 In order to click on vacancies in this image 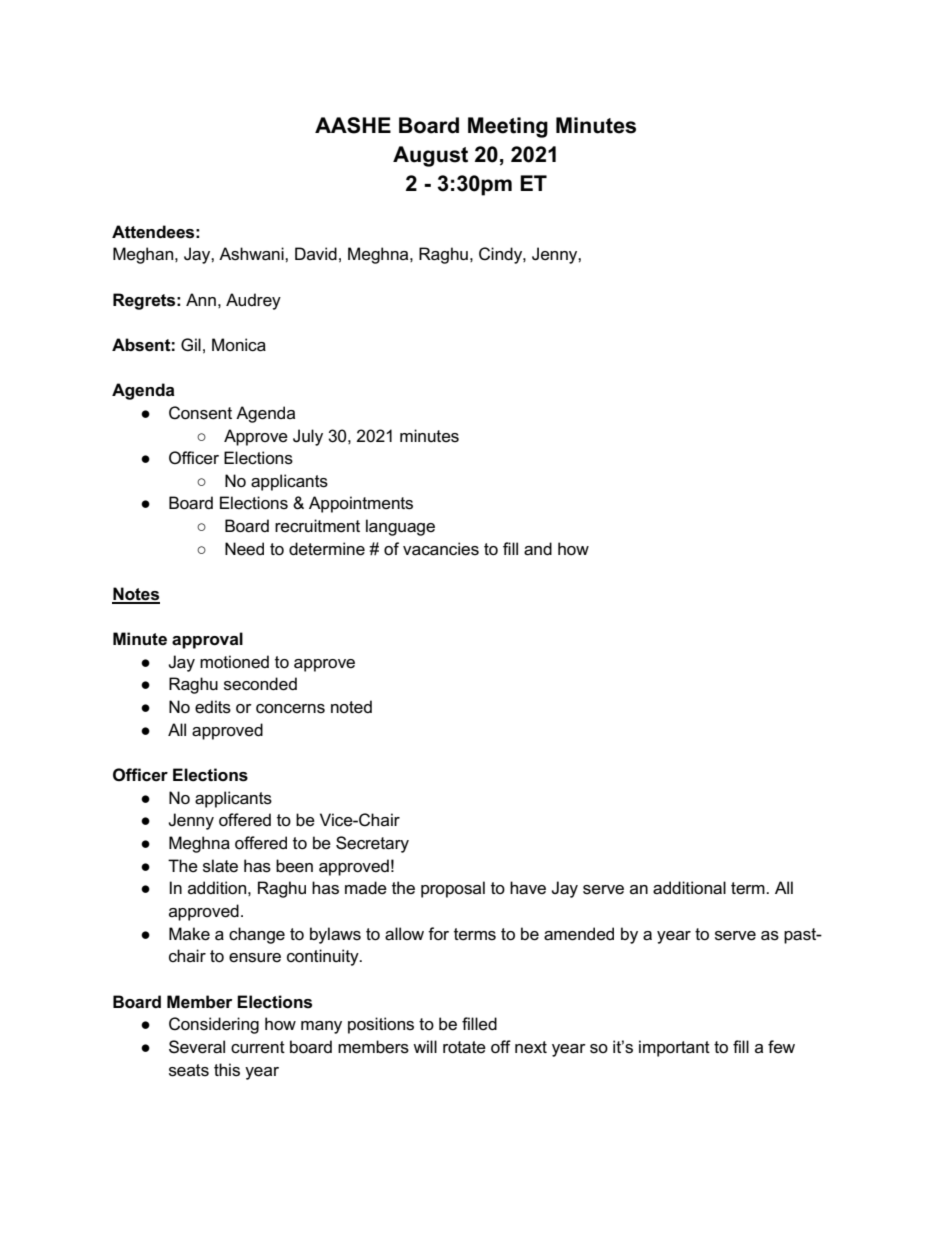, I will do `click(441, 549)`.
